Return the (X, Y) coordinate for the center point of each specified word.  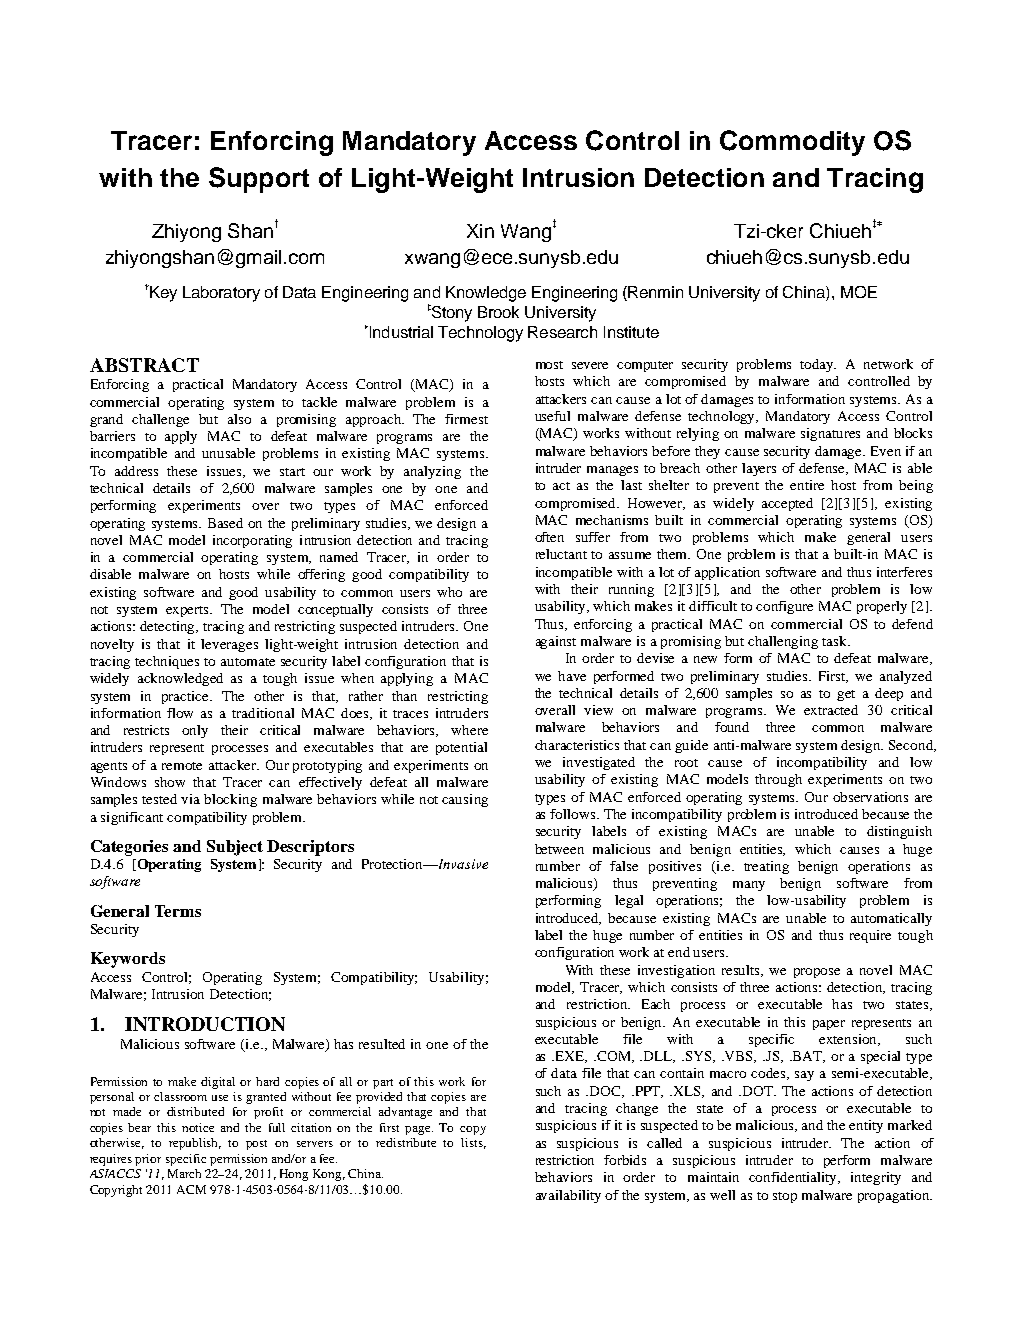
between (559, 849)
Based (225, 523)
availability (568, 1196)
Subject (235, 848)
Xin (480, 231)
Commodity (792, 143)
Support (259, 180)
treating (766, 867)
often (549, 537)
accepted (787, 504)
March (184, 1173)
